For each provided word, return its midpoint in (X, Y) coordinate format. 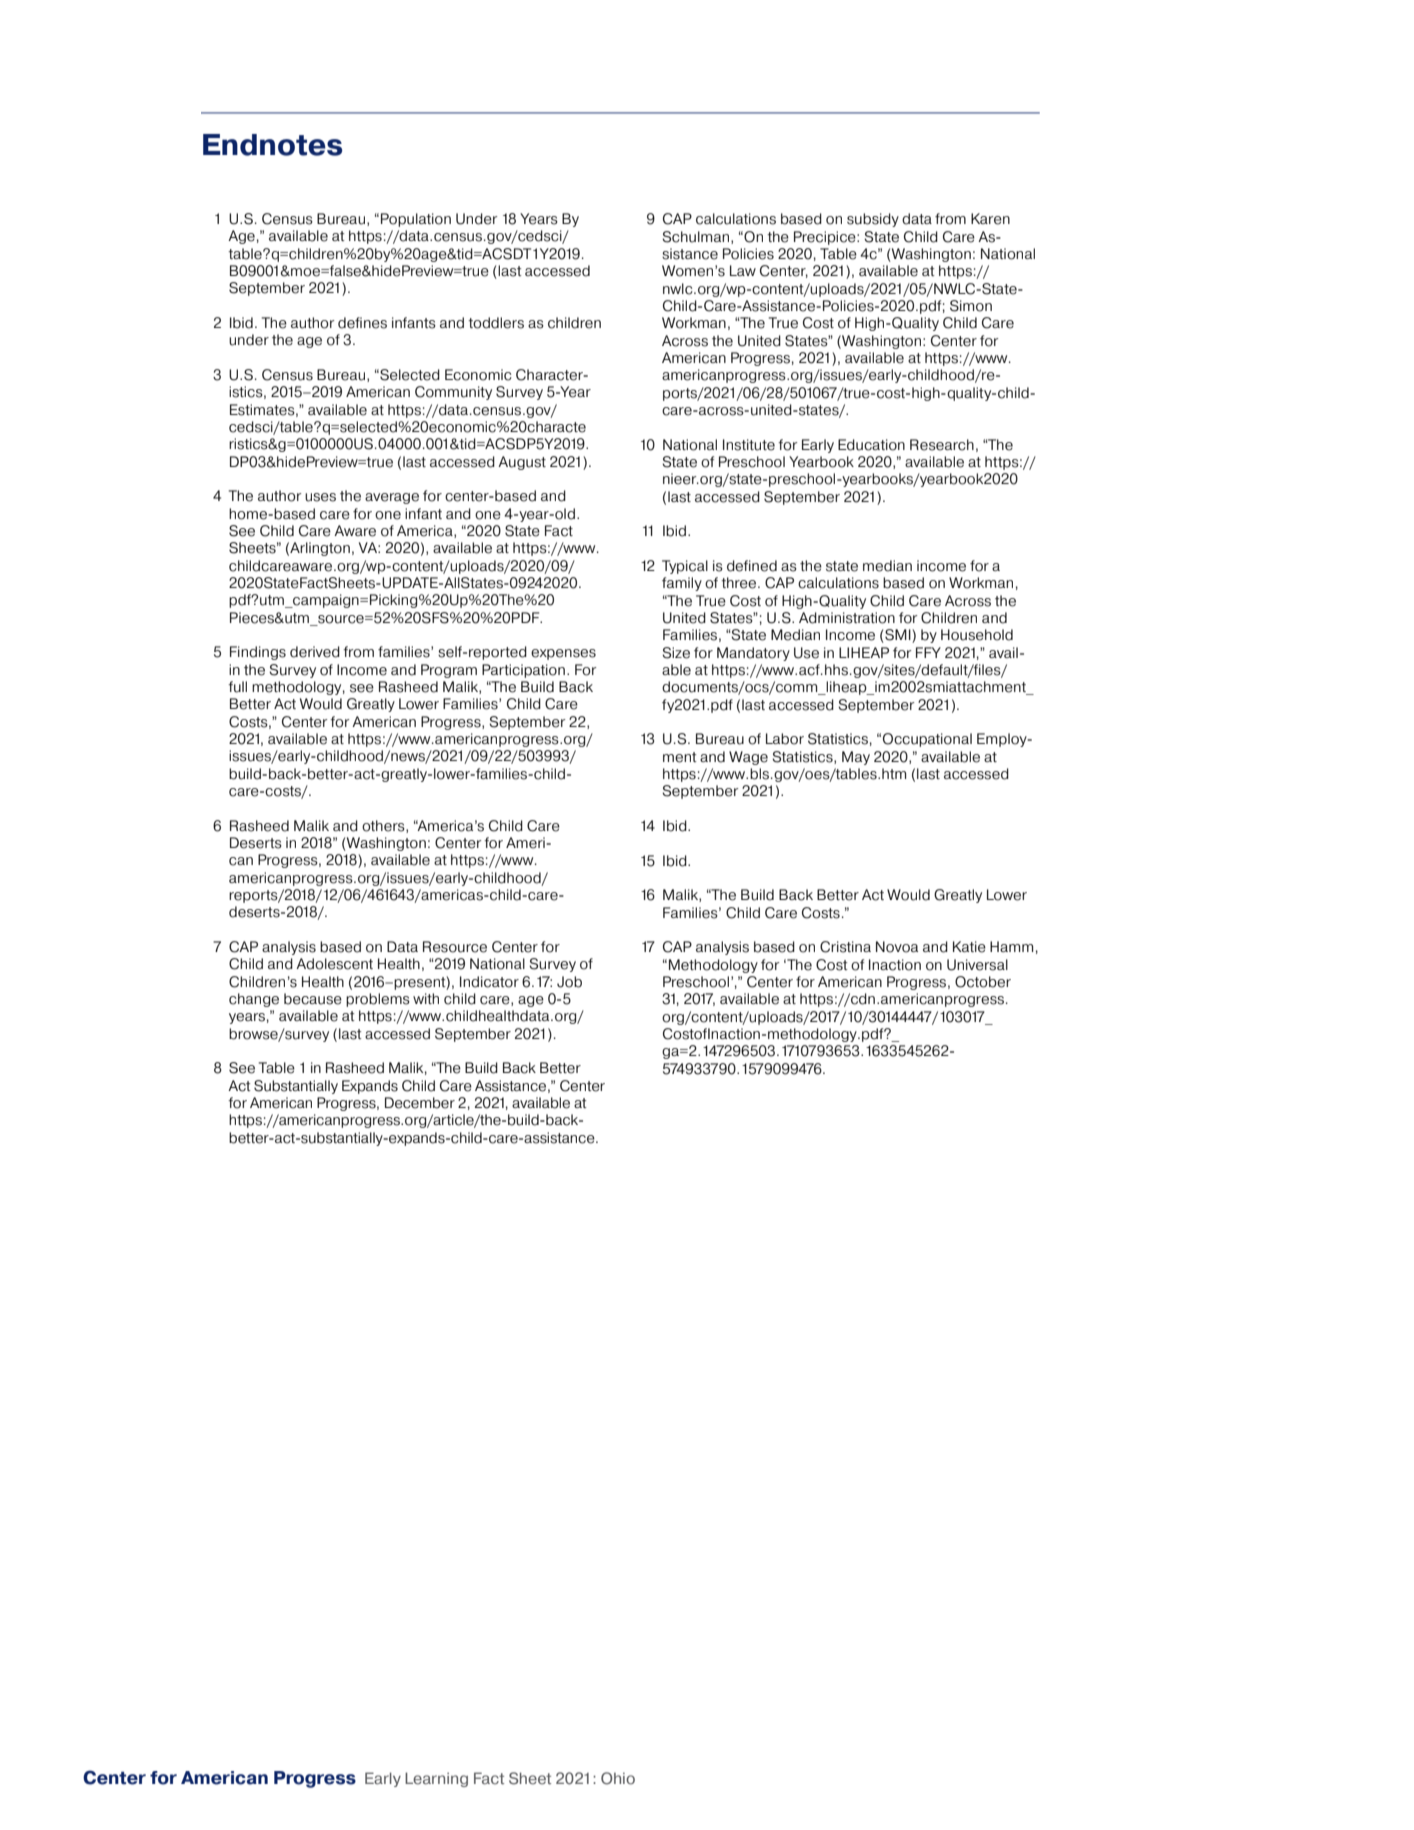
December (420, 1103)
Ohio (618, 1778)
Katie (969, 947)
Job (569, 982)
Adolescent (334, 964)
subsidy (873, 220)
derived (315, 652)
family (682, 584)
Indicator (489, 982)
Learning (436, 1779)
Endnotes (272, 145)
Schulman (697, 237)
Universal (977, 965)
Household (977, 635)
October (983, 982)
